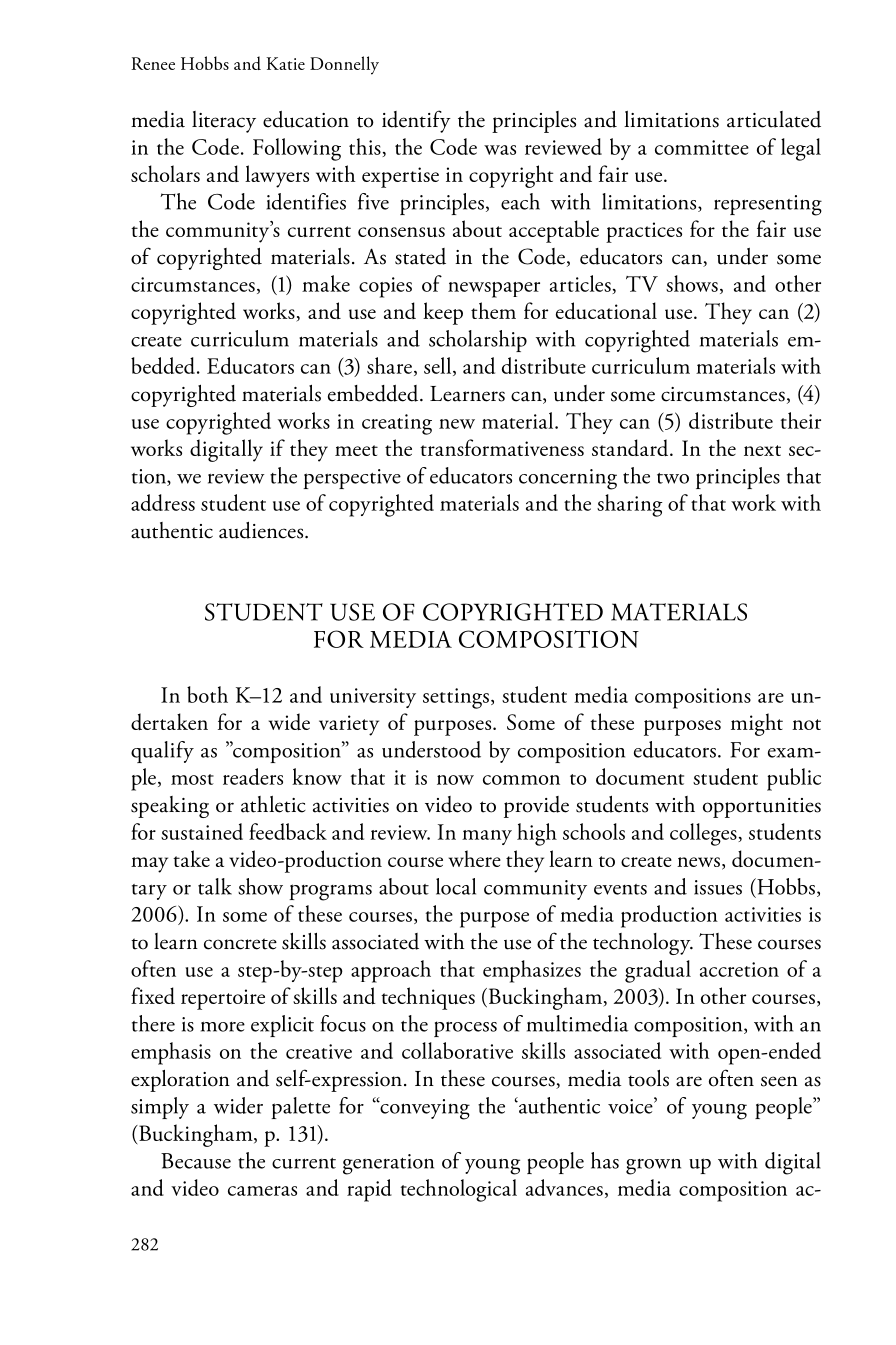  I want to click on both, so click(207, 694).
